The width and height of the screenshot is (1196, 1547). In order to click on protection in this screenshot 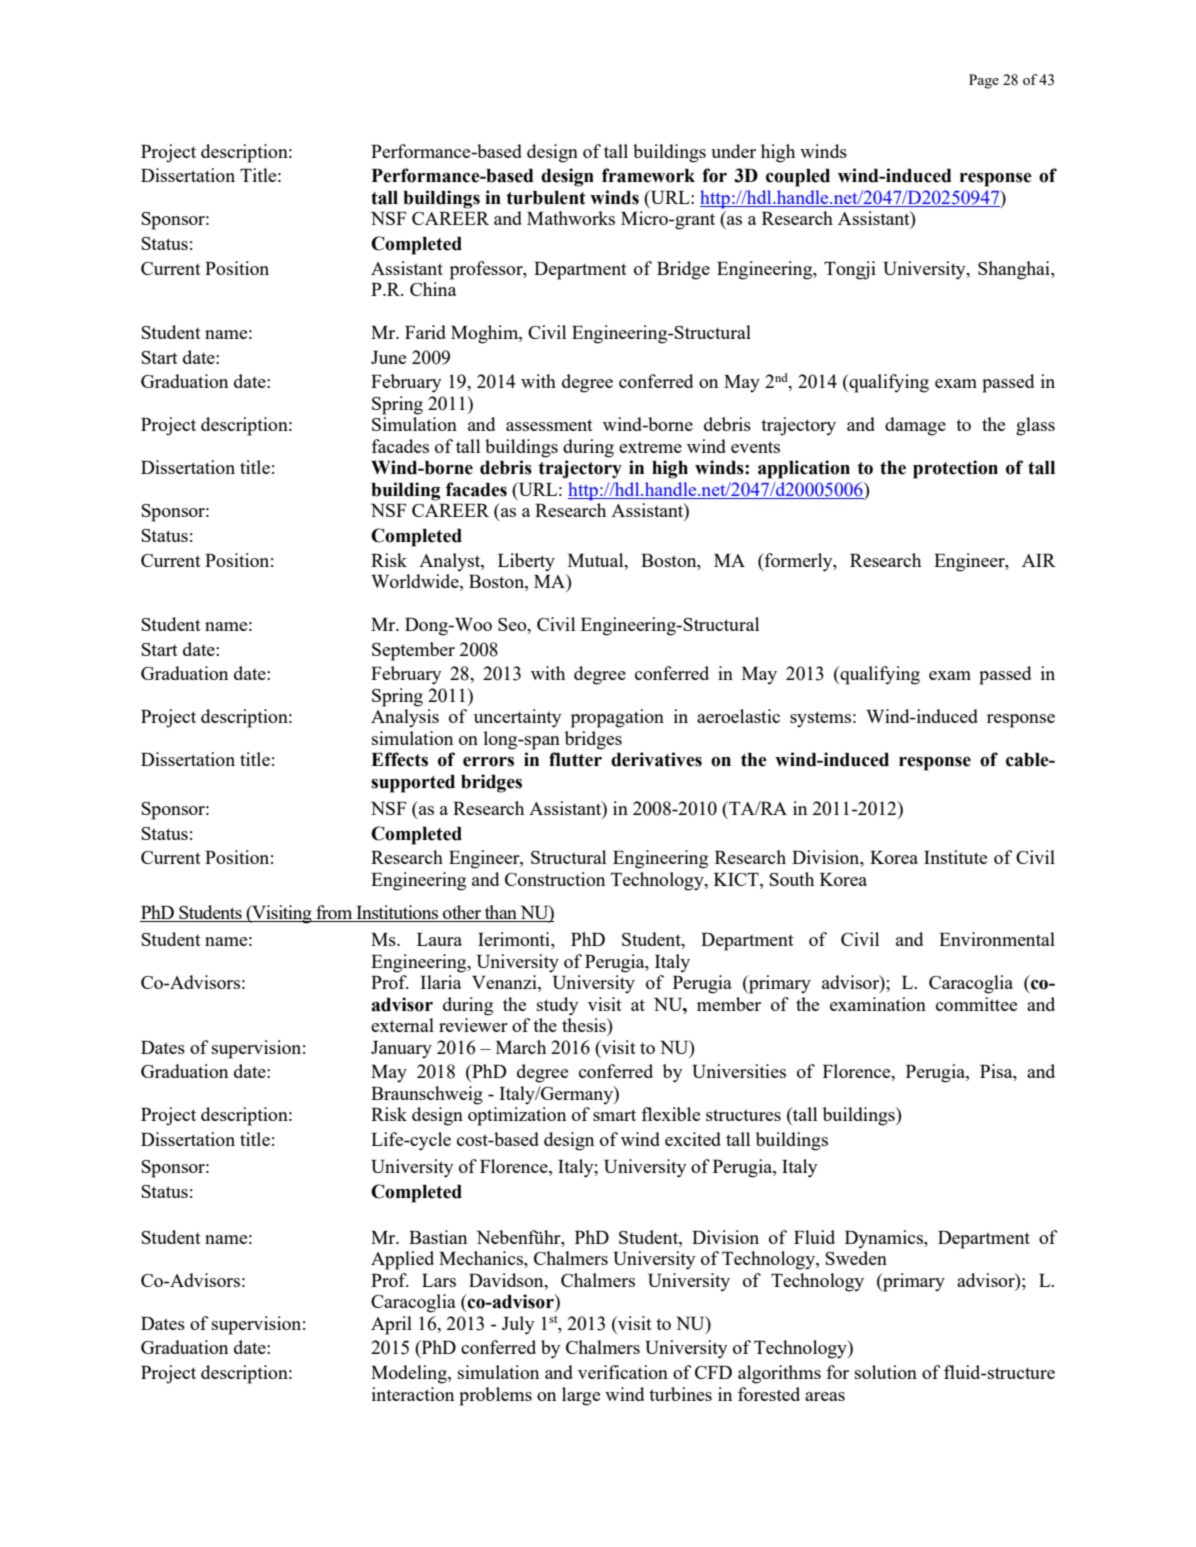, I will do `click(955, 469)`.
